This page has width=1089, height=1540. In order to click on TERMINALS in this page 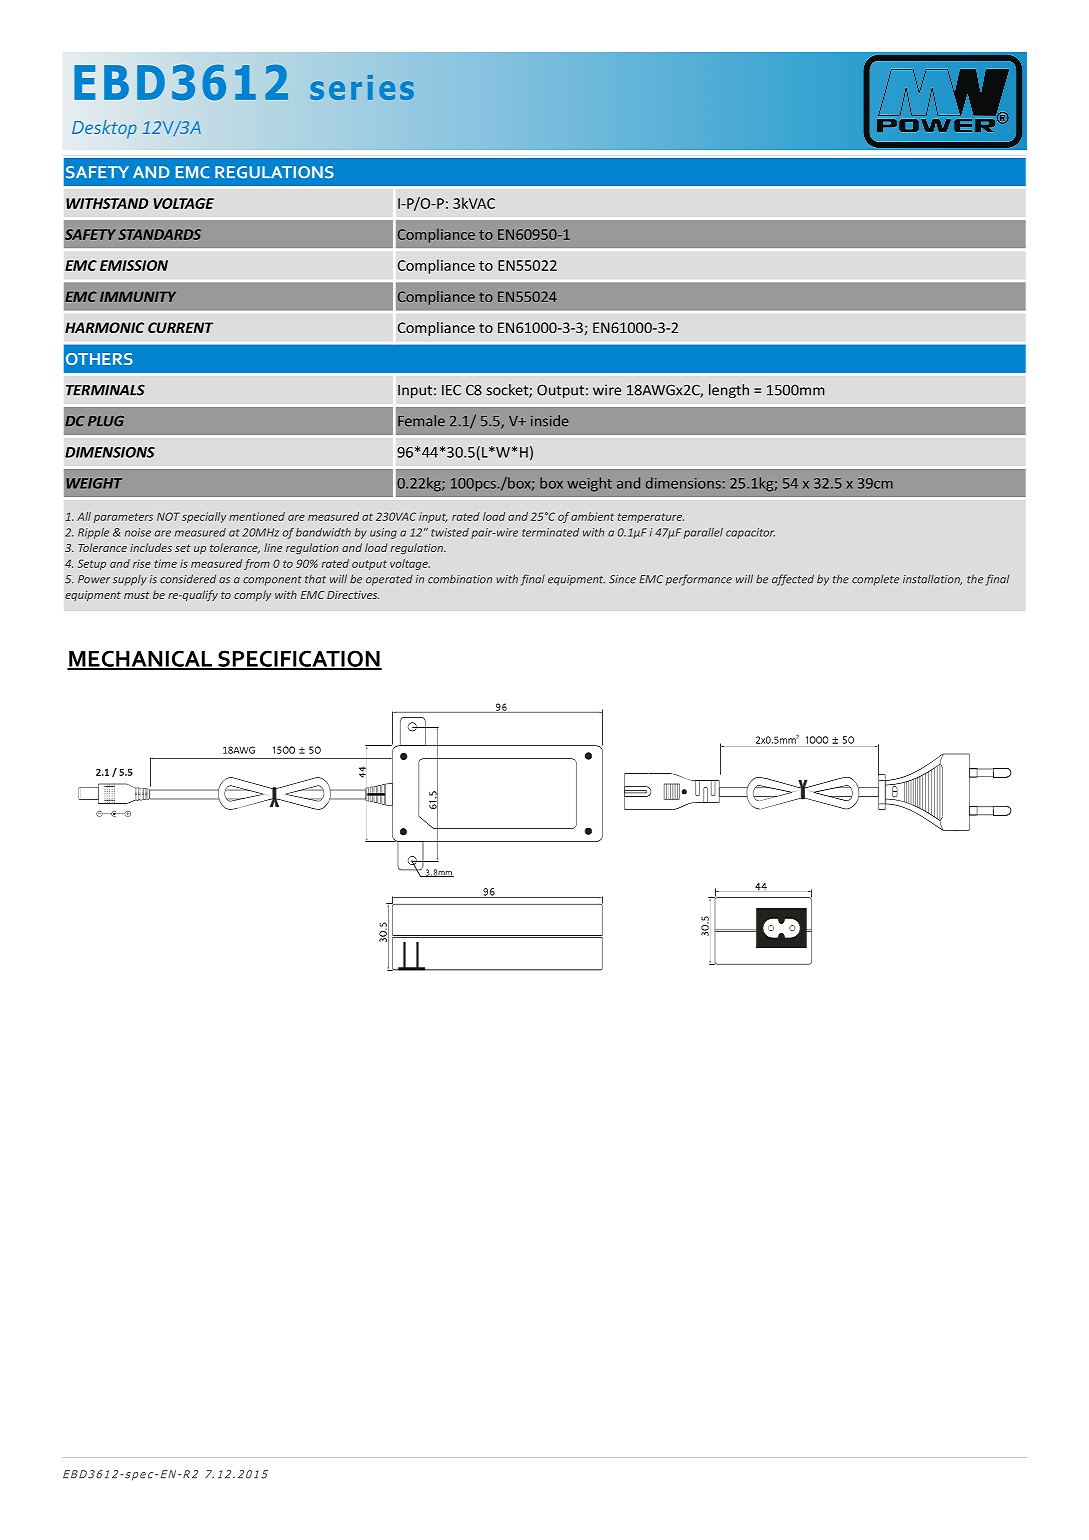, I will do `click(105, 390)`.
